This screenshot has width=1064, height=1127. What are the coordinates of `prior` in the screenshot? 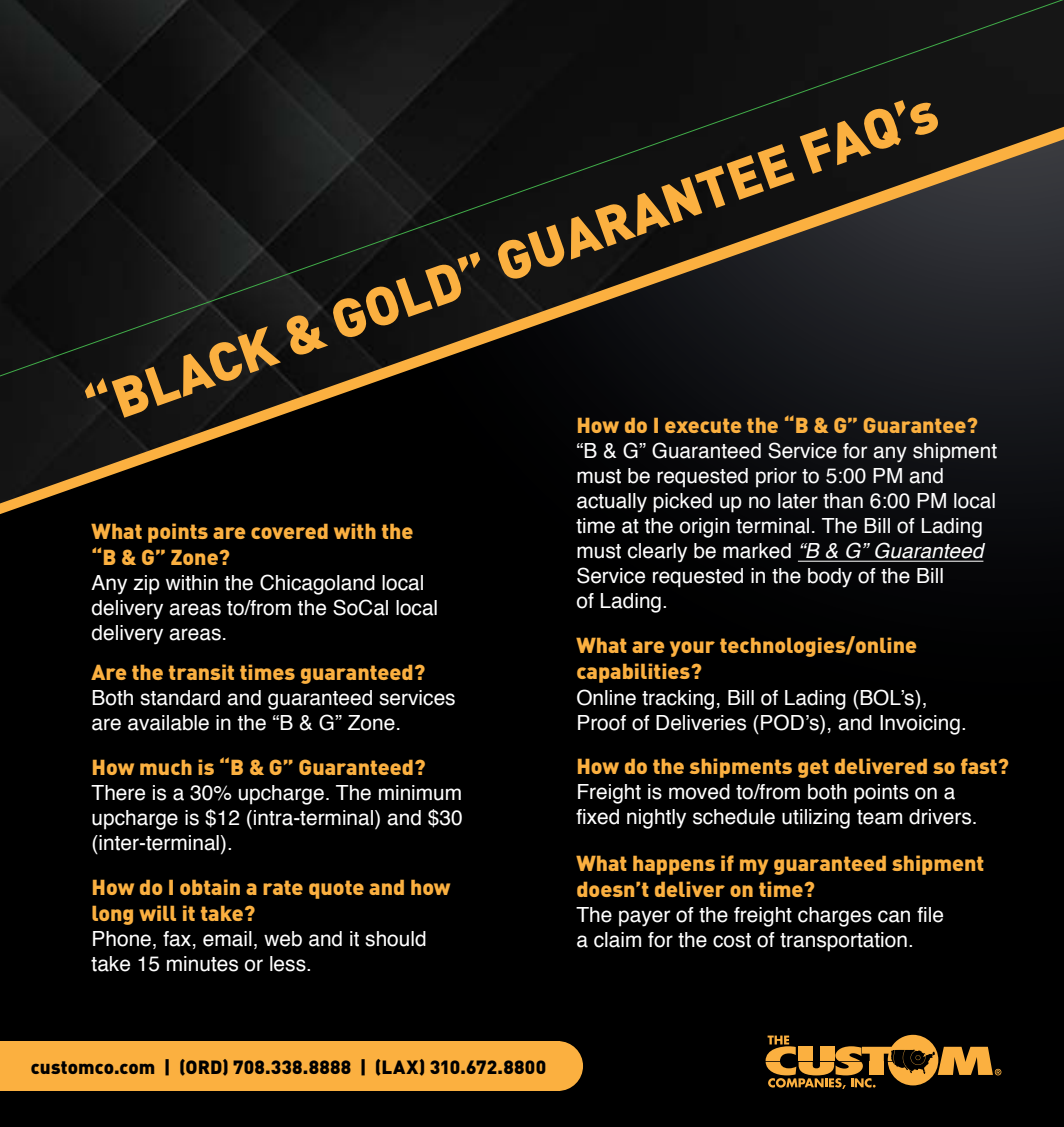 It's located at (776, 478).
